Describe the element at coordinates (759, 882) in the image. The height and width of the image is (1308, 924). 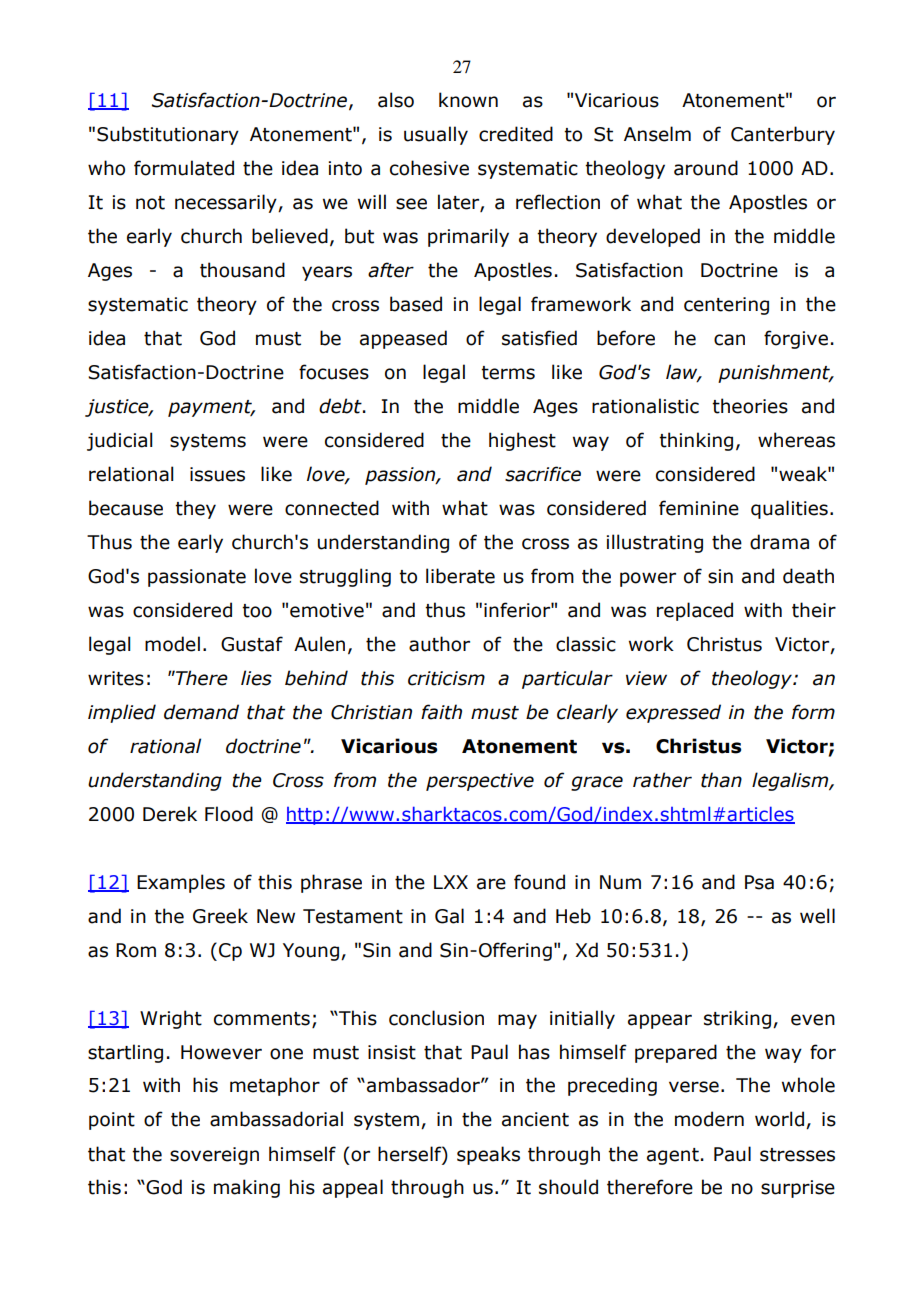
I see `Psa` at that location.
